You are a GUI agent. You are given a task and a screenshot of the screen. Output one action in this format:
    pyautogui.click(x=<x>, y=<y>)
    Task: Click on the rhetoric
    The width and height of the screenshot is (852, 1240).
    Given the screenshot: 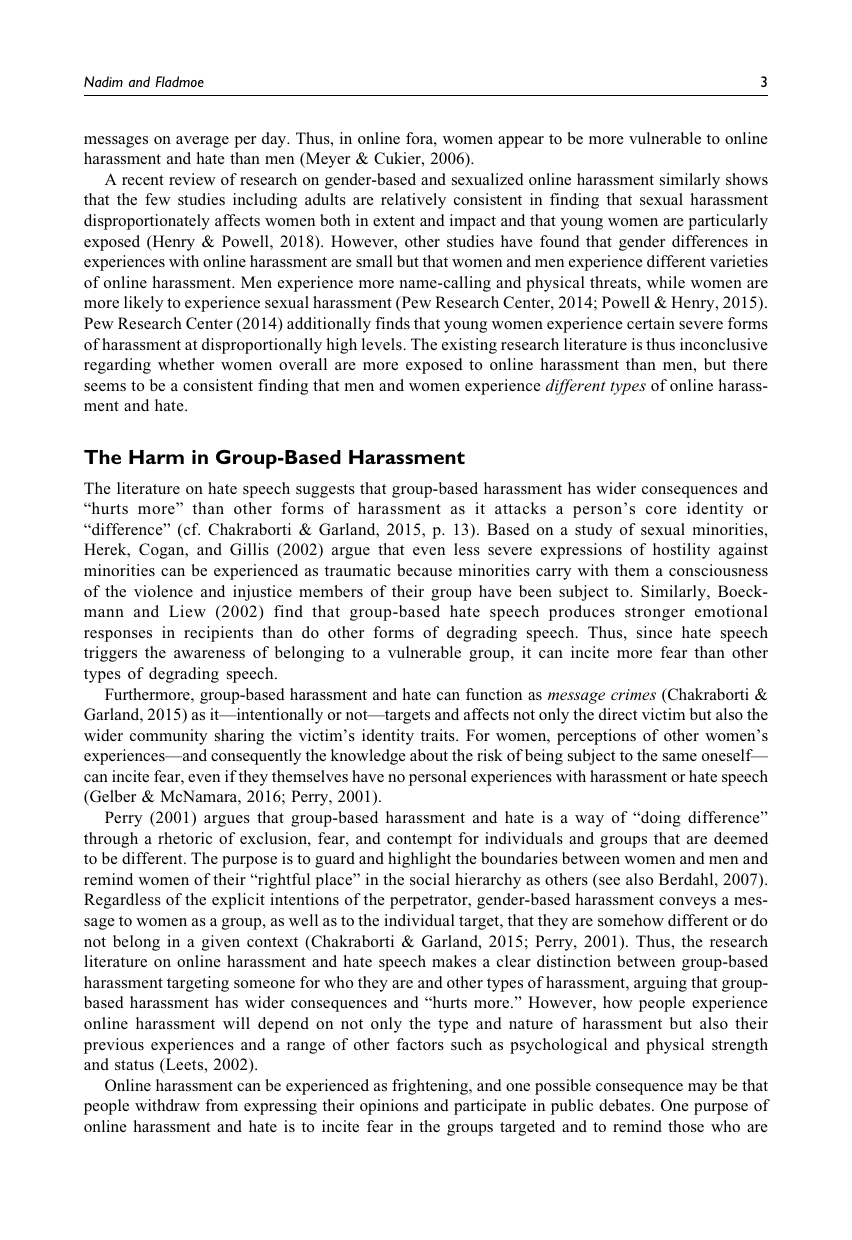 What is the action you would take?
    pyautogui.click(x=185, y=838)
